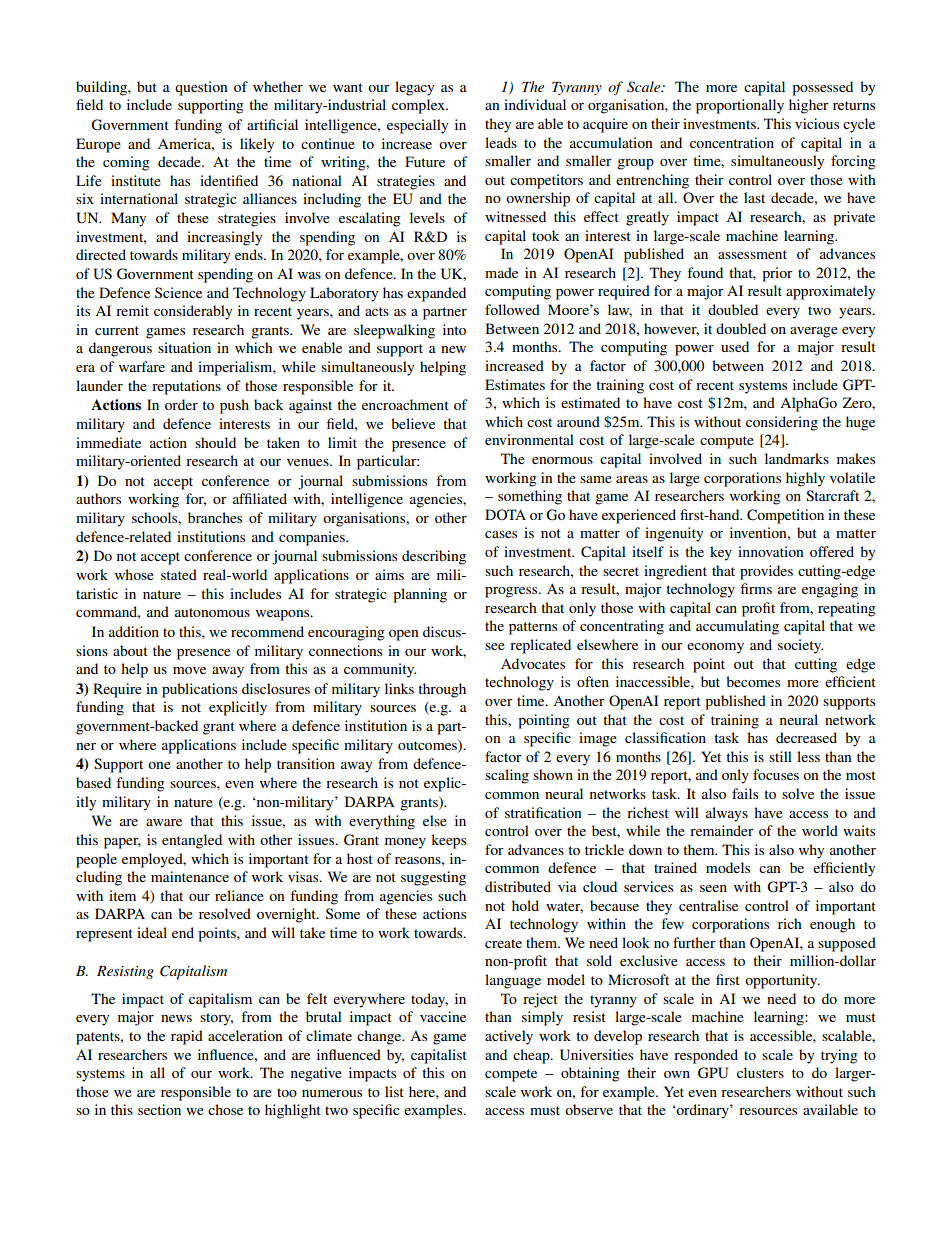  What do you see at coordinates (756, 588) in the page?
I see `firms` at bounding box center [756, 588].
